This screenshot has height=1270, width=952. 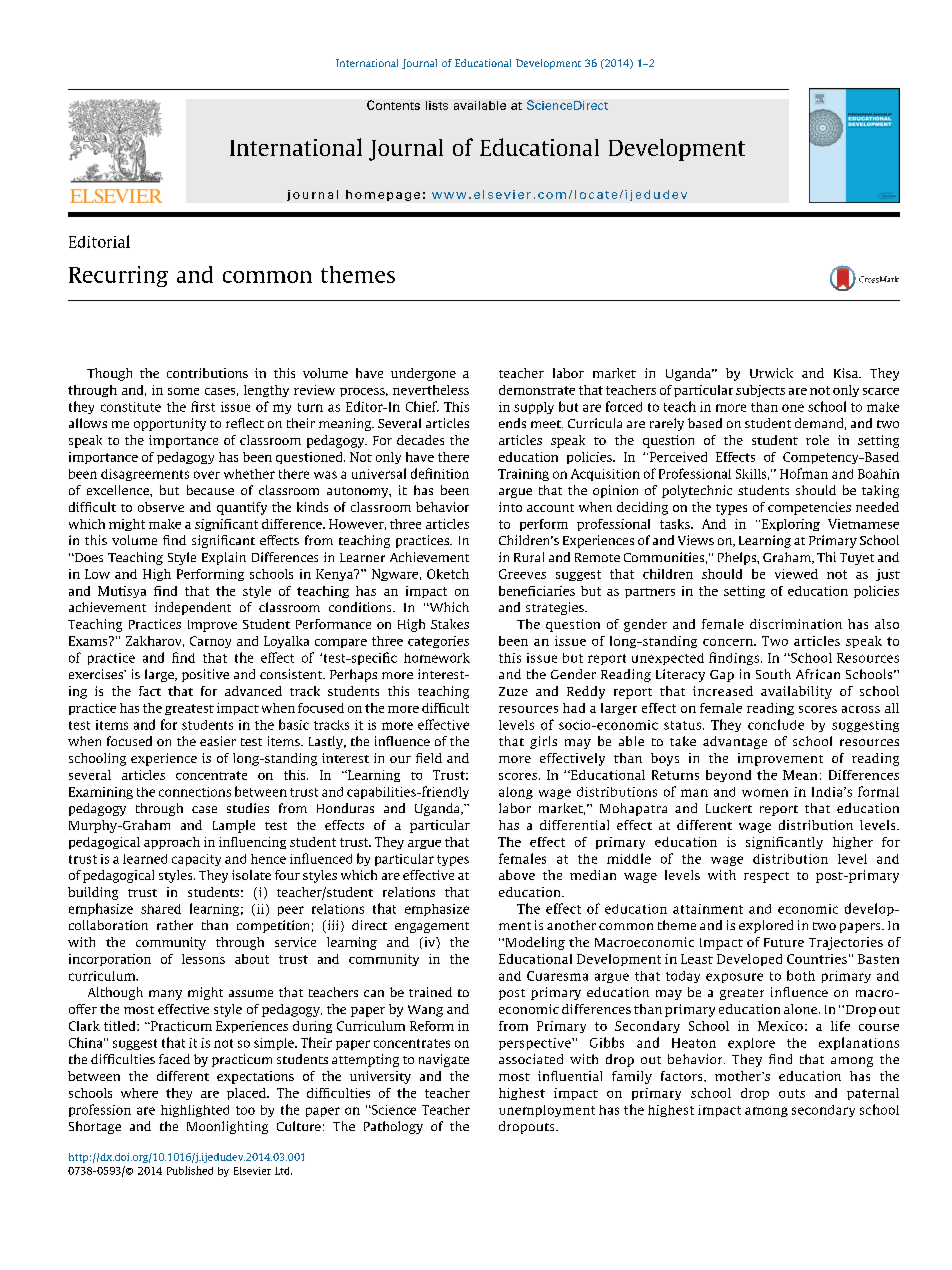 What do you see at coordinates (437, 105) in the screenshot?
I see `lists` at bounding box center [437, 105].
